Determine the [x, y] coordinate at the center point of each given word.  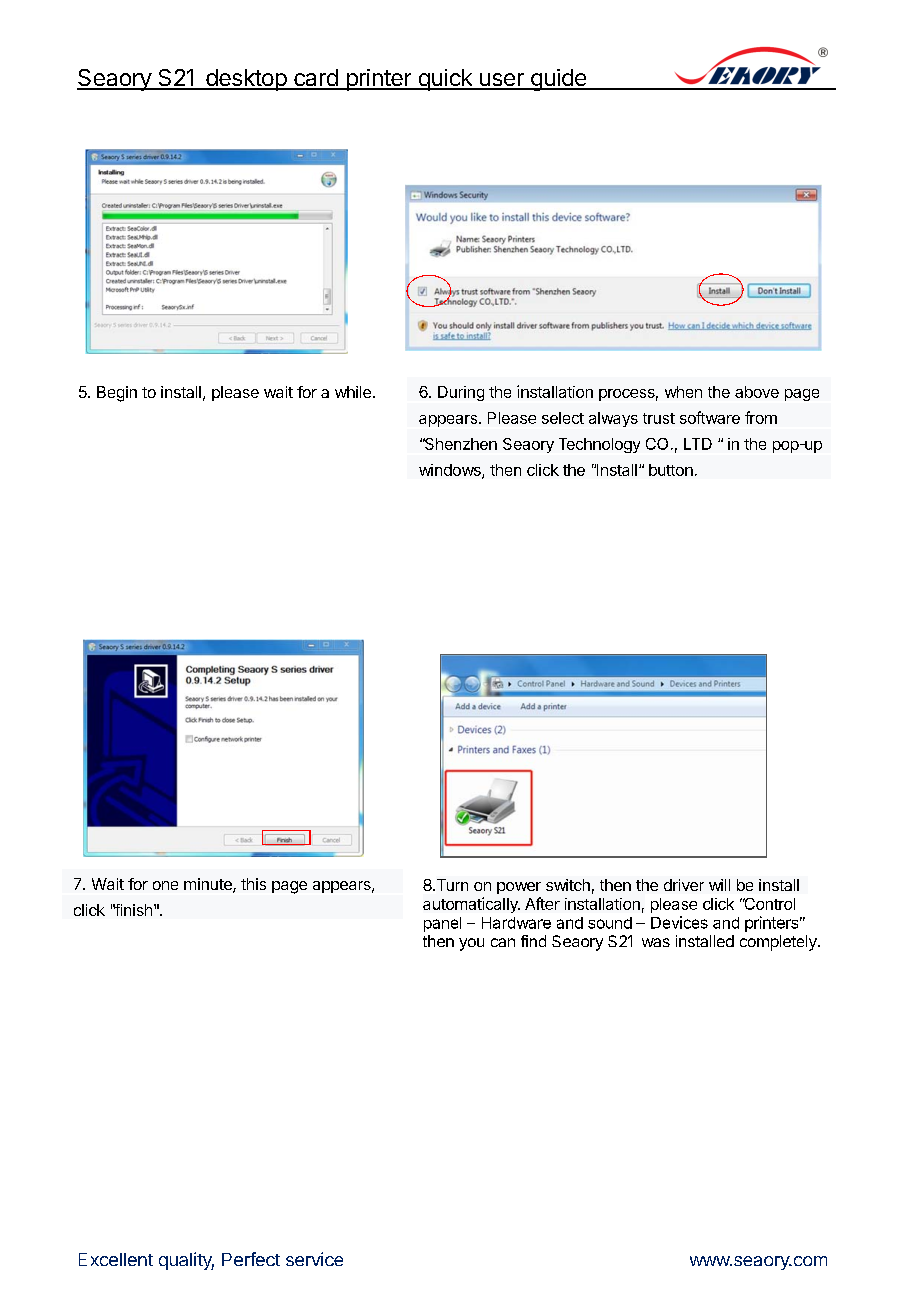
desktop [246, 80]
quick [445, 80]
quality [186, 1261]
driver [684, 885]
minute [209, 885]
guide [558, 80]
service [314, 1259]
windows [451, 471]
